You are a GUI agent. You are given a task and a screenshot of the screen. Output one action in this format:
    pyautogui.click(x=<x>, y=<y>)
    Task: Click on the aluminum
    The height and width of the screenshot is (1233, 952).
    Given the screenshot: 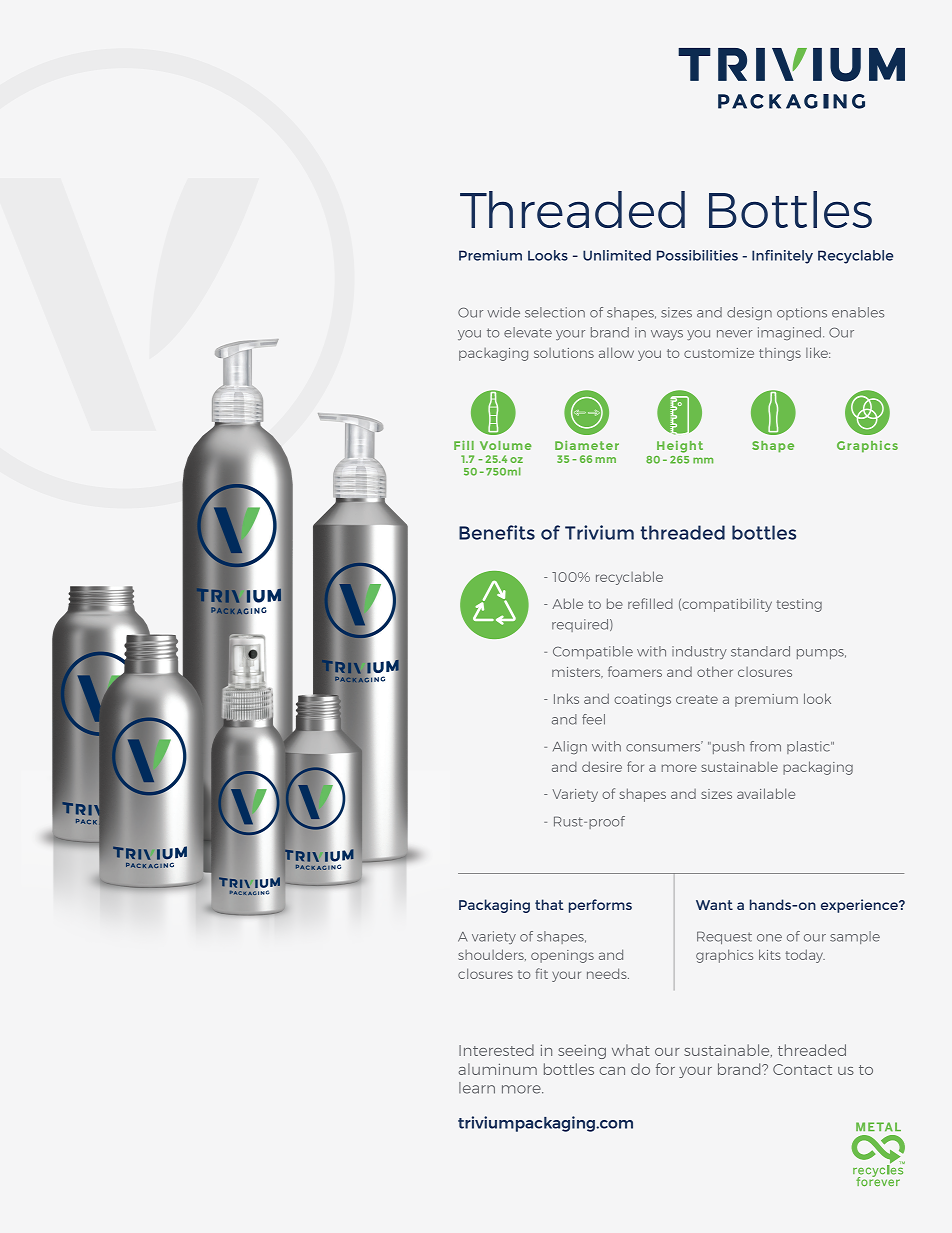 What is the action you would take?
    pyautogui.click(x=497, y=1069)
